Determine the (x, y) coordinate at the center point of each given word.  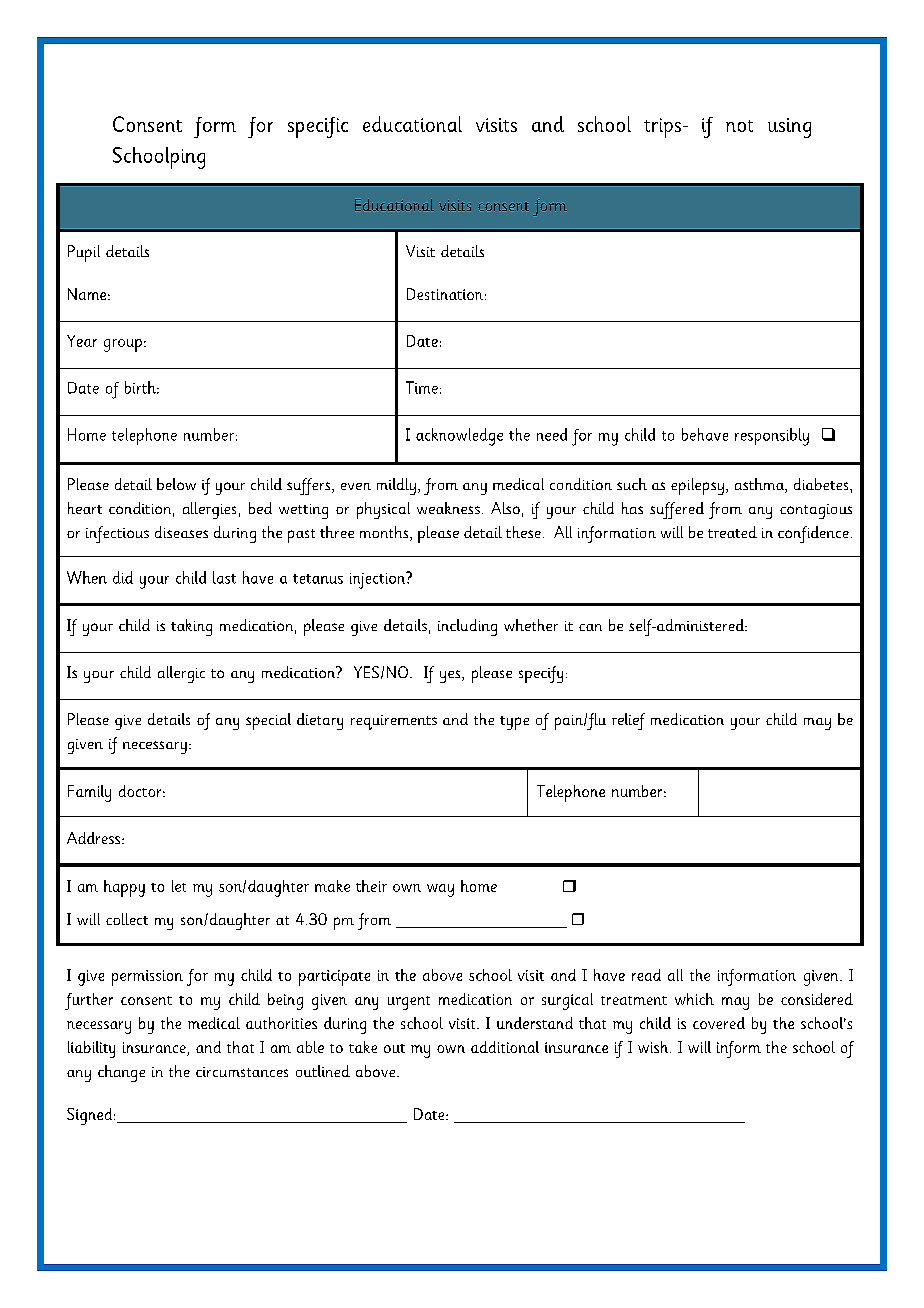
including (467, 627)
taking (191, 627)
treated (732, 532)
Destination (445, 294)
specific (318, 127)
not (739, 126)
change (121, 1073)
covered (719, 1023)
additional (505, 1047)
